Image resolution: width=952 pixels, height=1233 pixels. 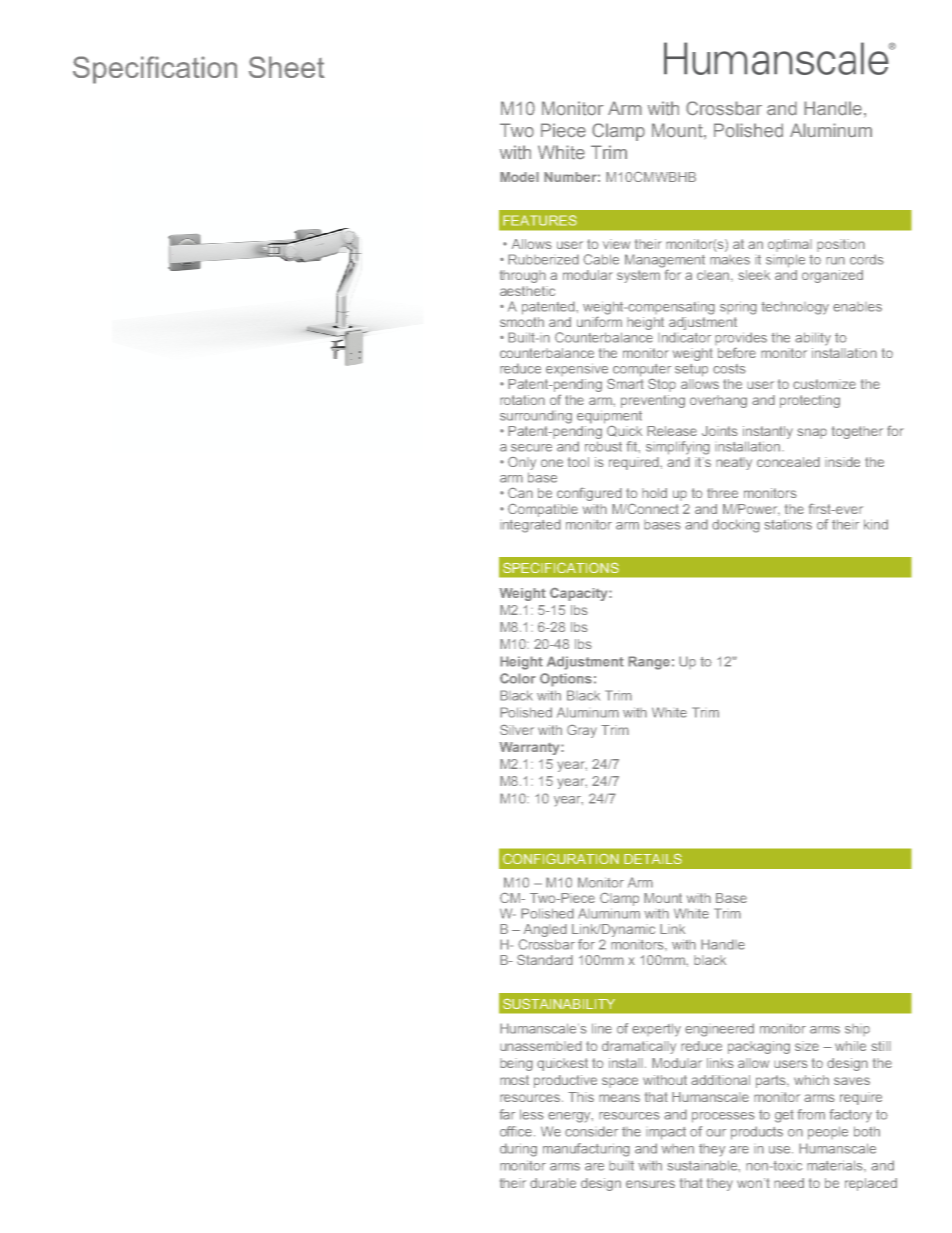 What do you see at coordinates (522, 400) in the page?
I see `rotation` at bounding box center [522, 400].
